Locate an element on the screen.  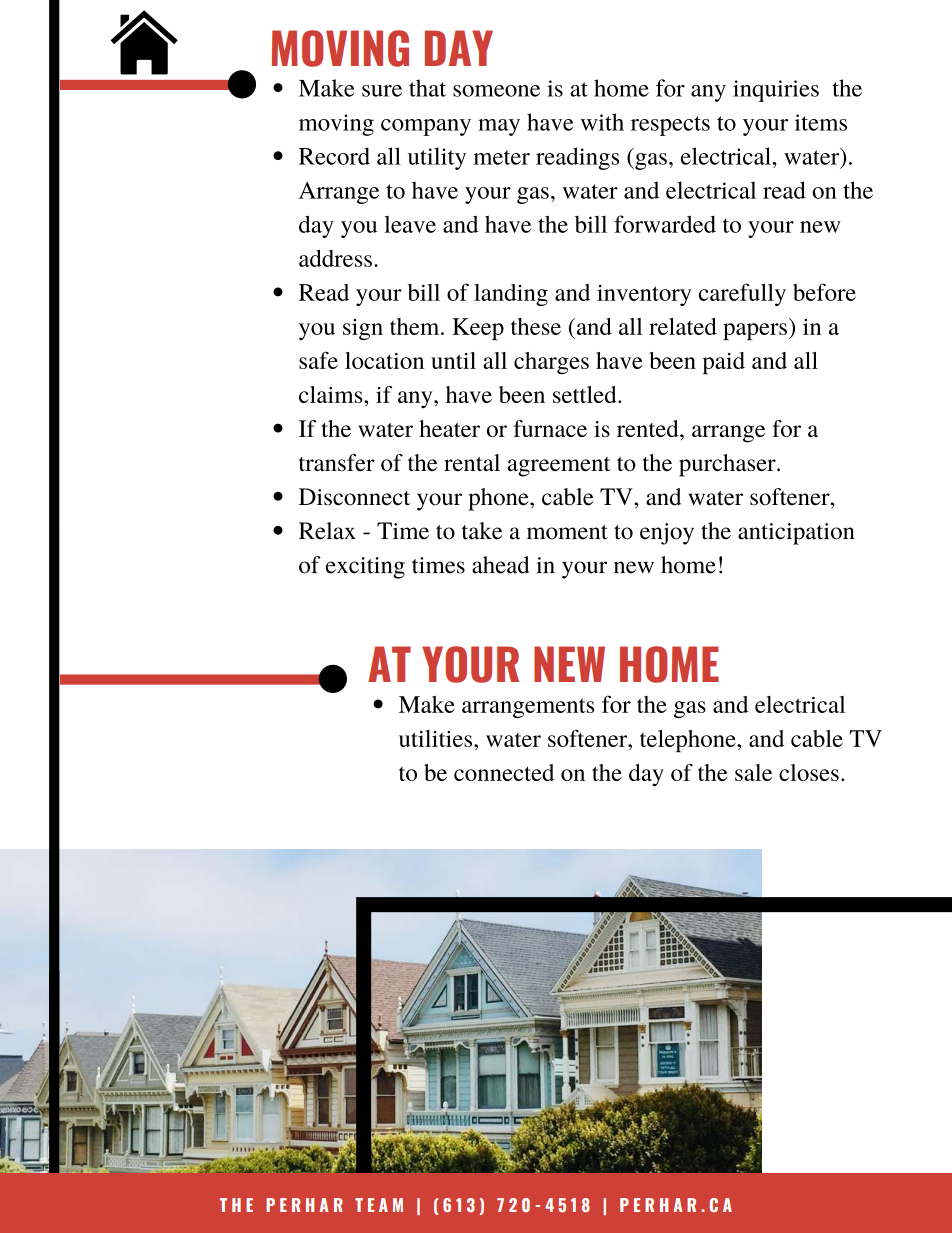
sign is located at coordinates (363, 329).
